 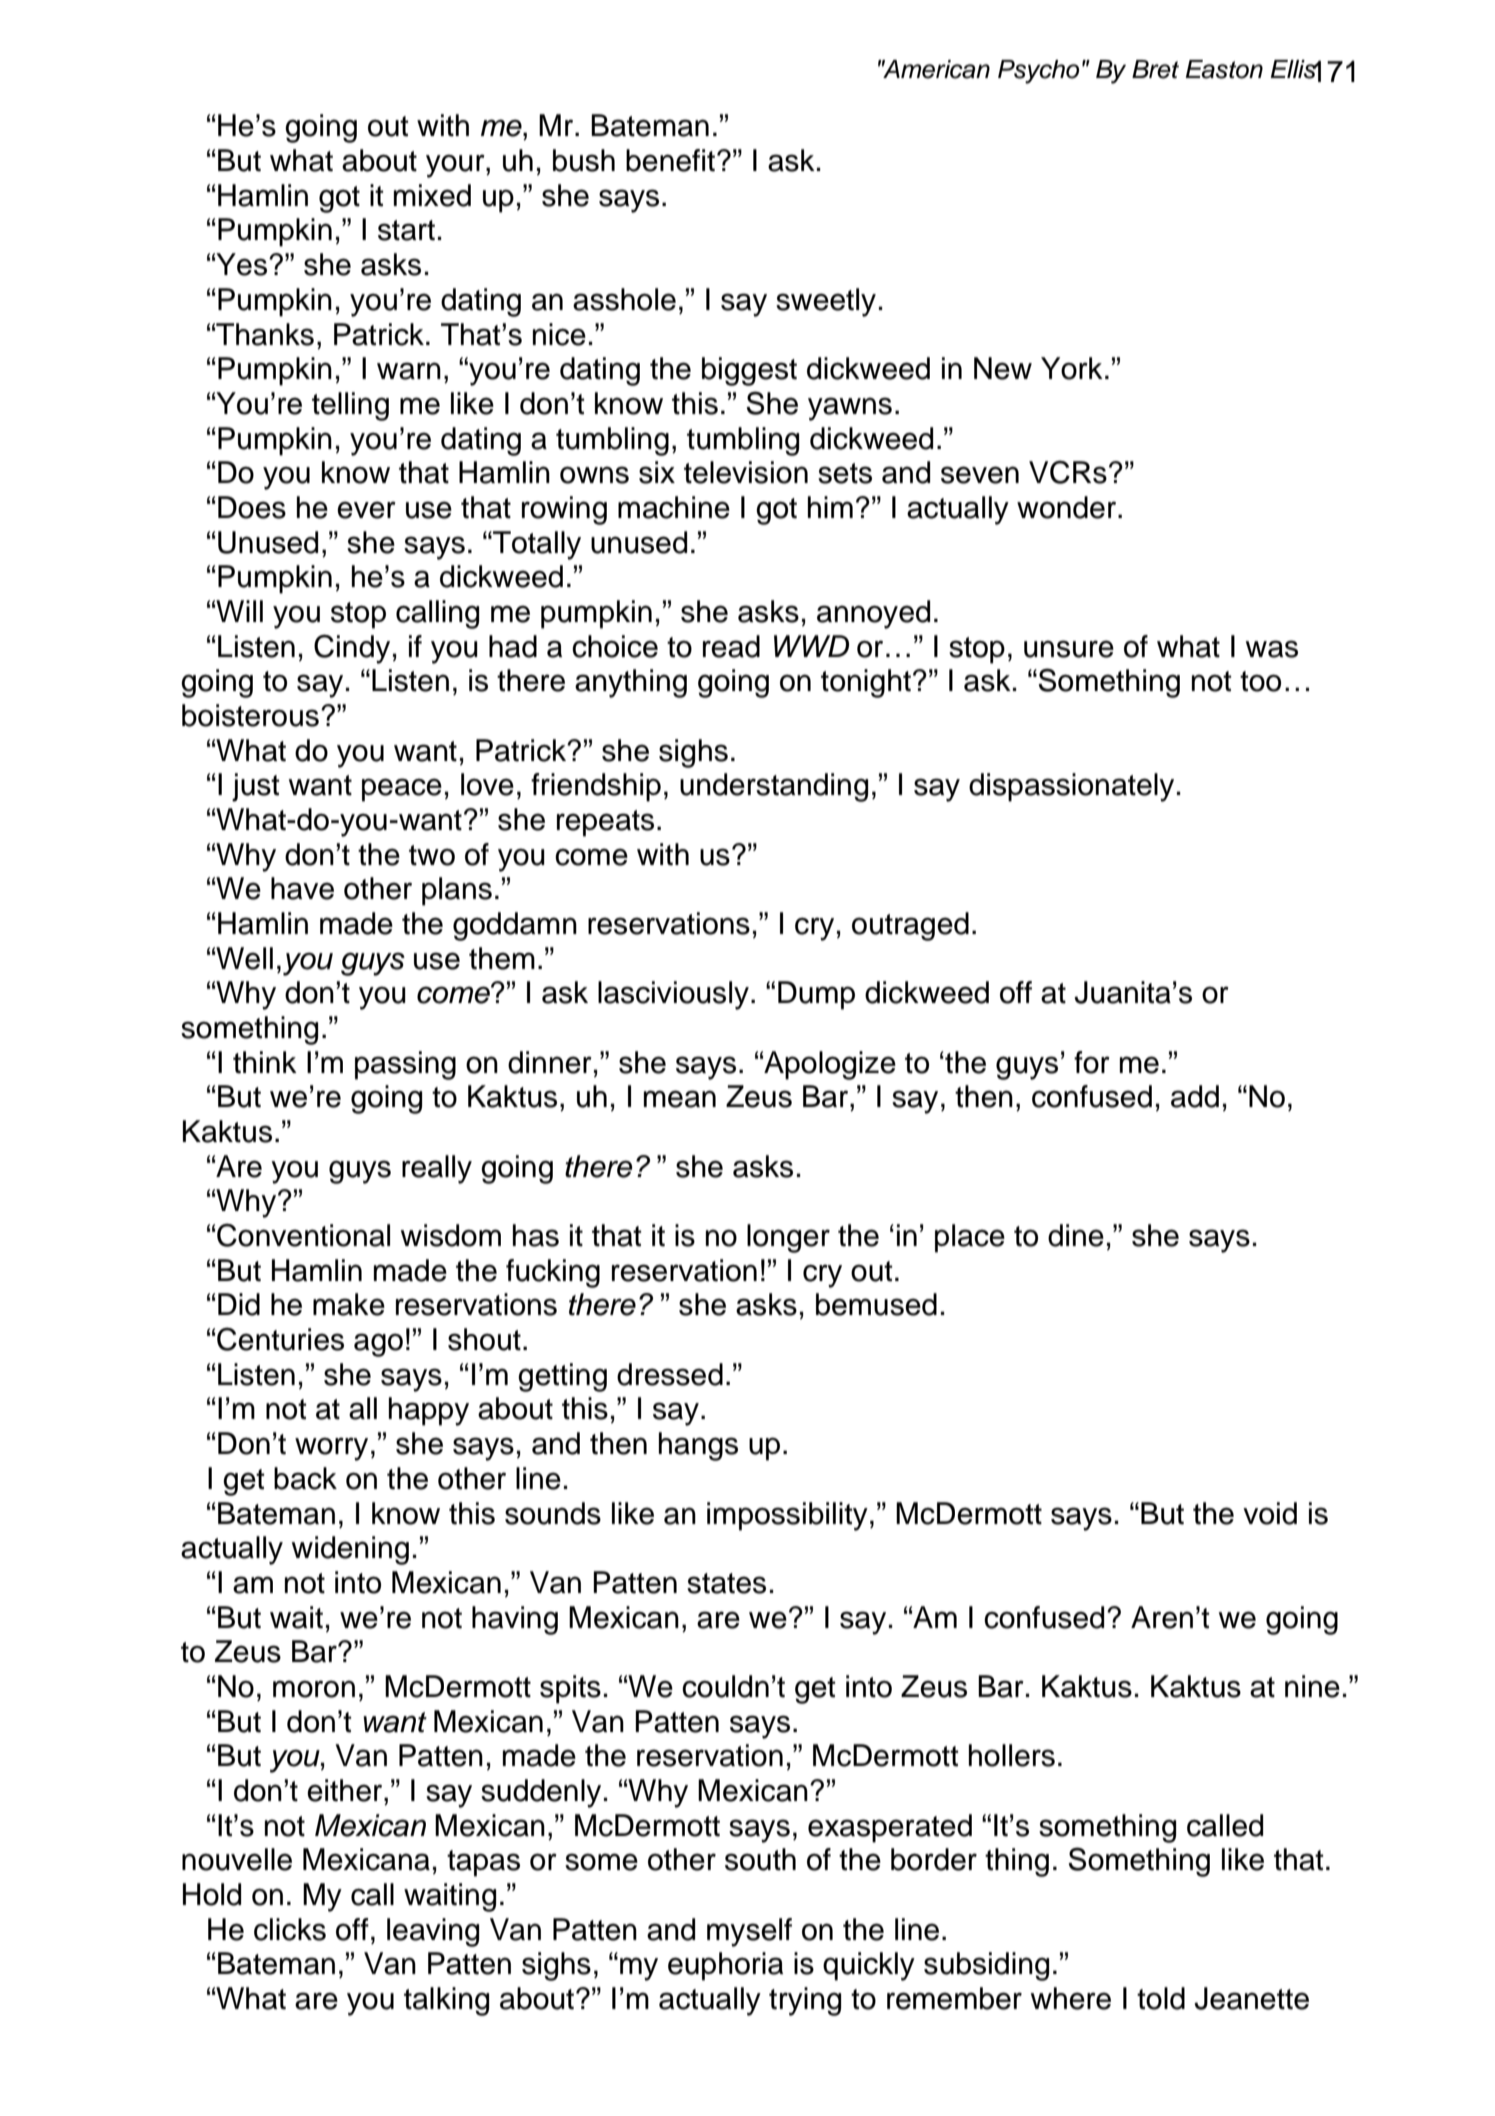 What do you see at coordinates (432, 195) in the screenshot?
I see `mixed` at bounding box center [432, 195].
